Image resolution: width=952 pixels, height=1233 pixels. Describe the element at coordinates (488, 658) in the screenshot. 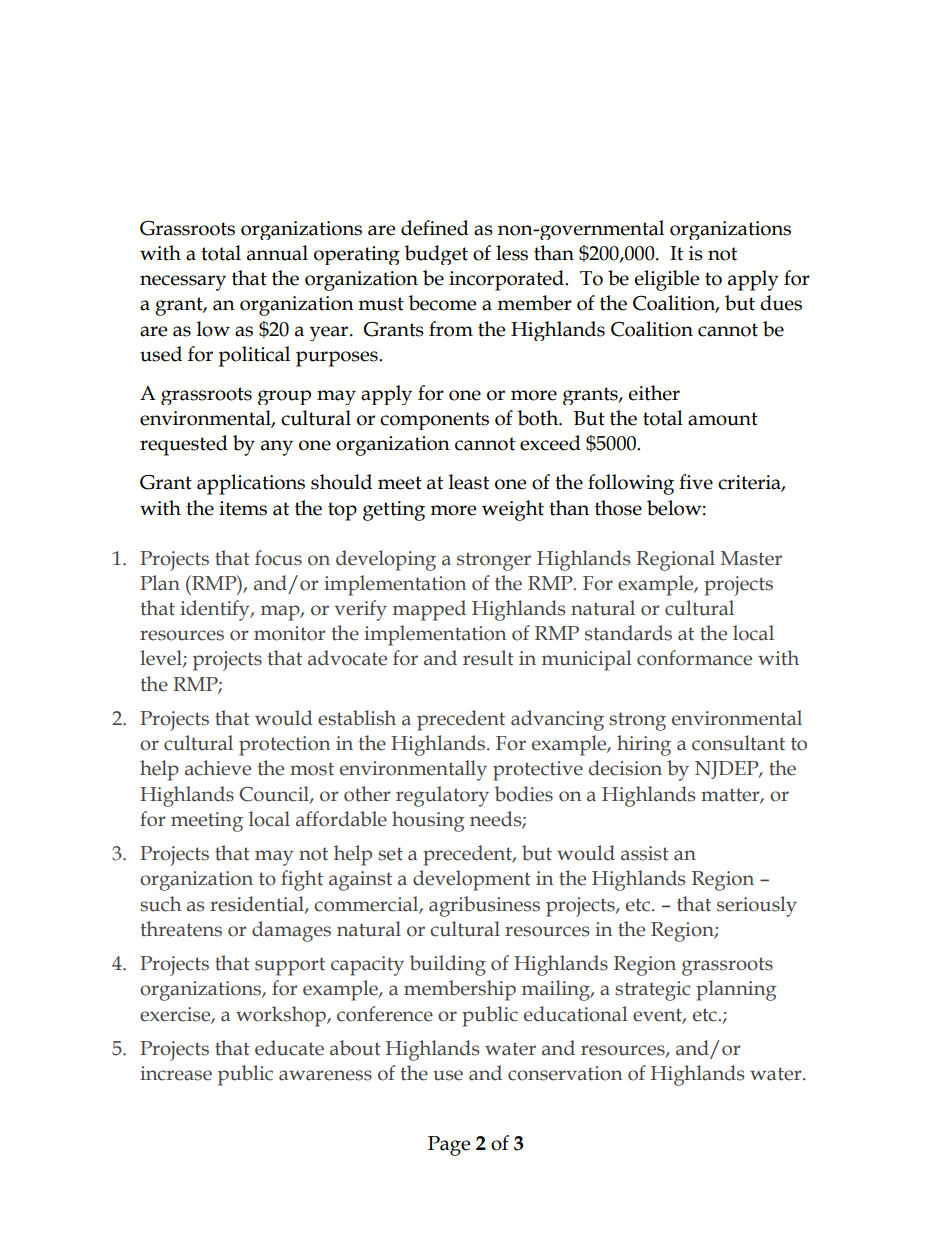

I see `result` at that location.
